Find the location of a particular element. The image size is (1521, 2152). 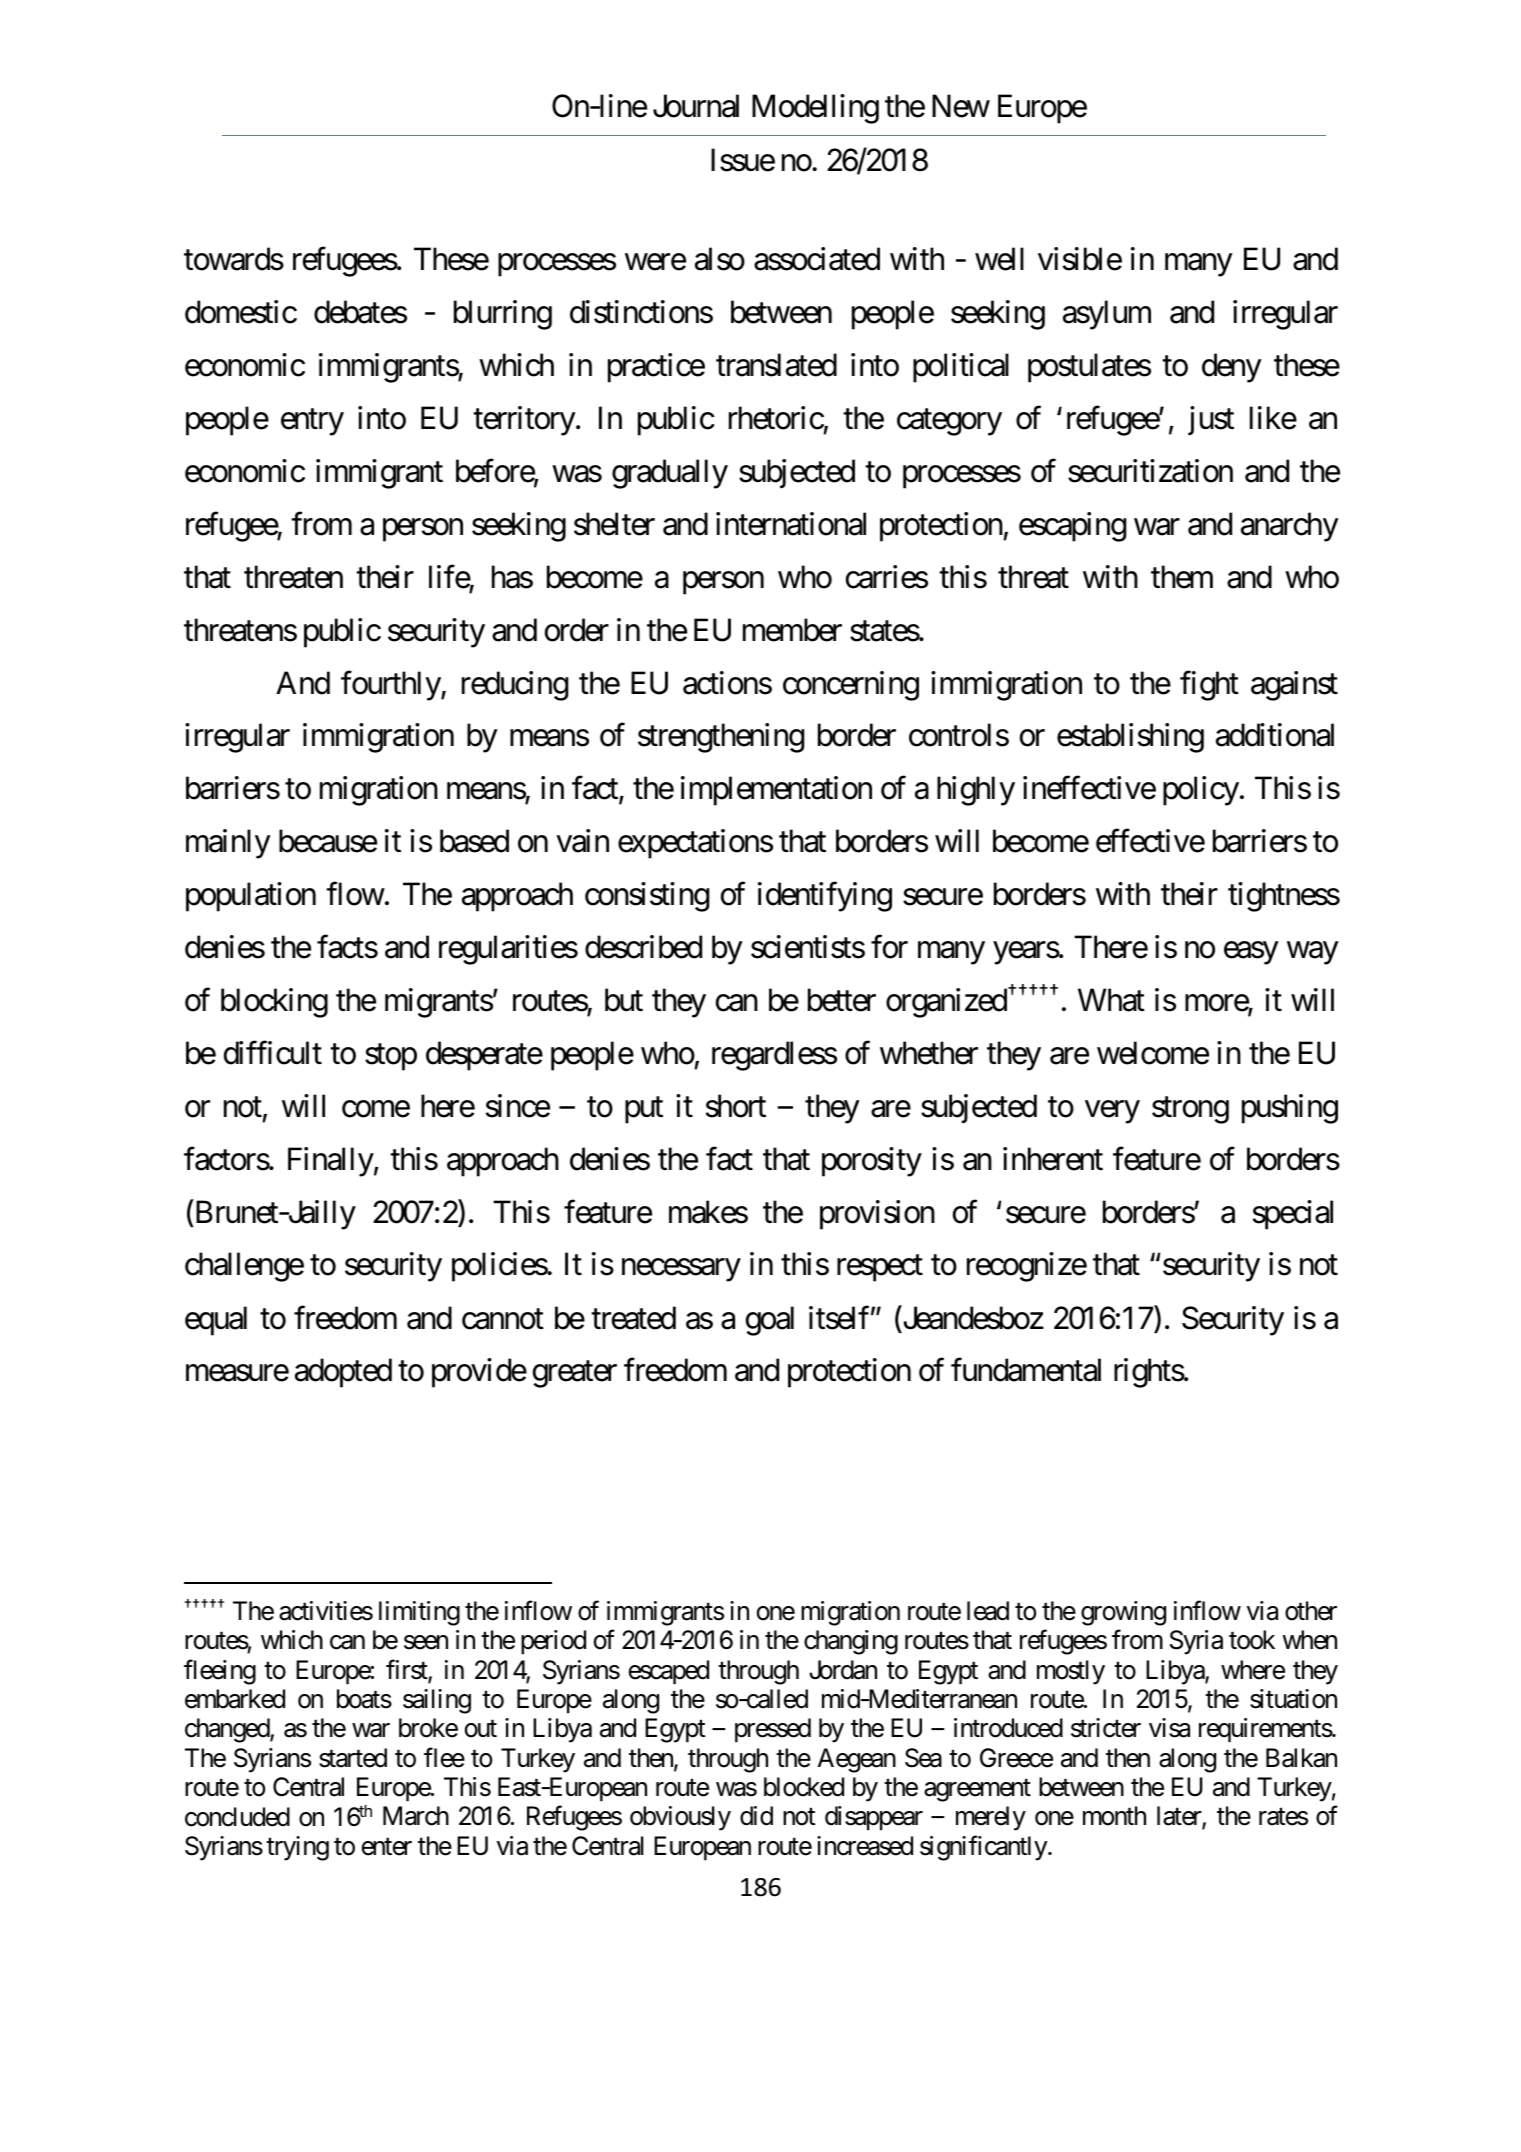

entry is located at coordinates (312, 422).
